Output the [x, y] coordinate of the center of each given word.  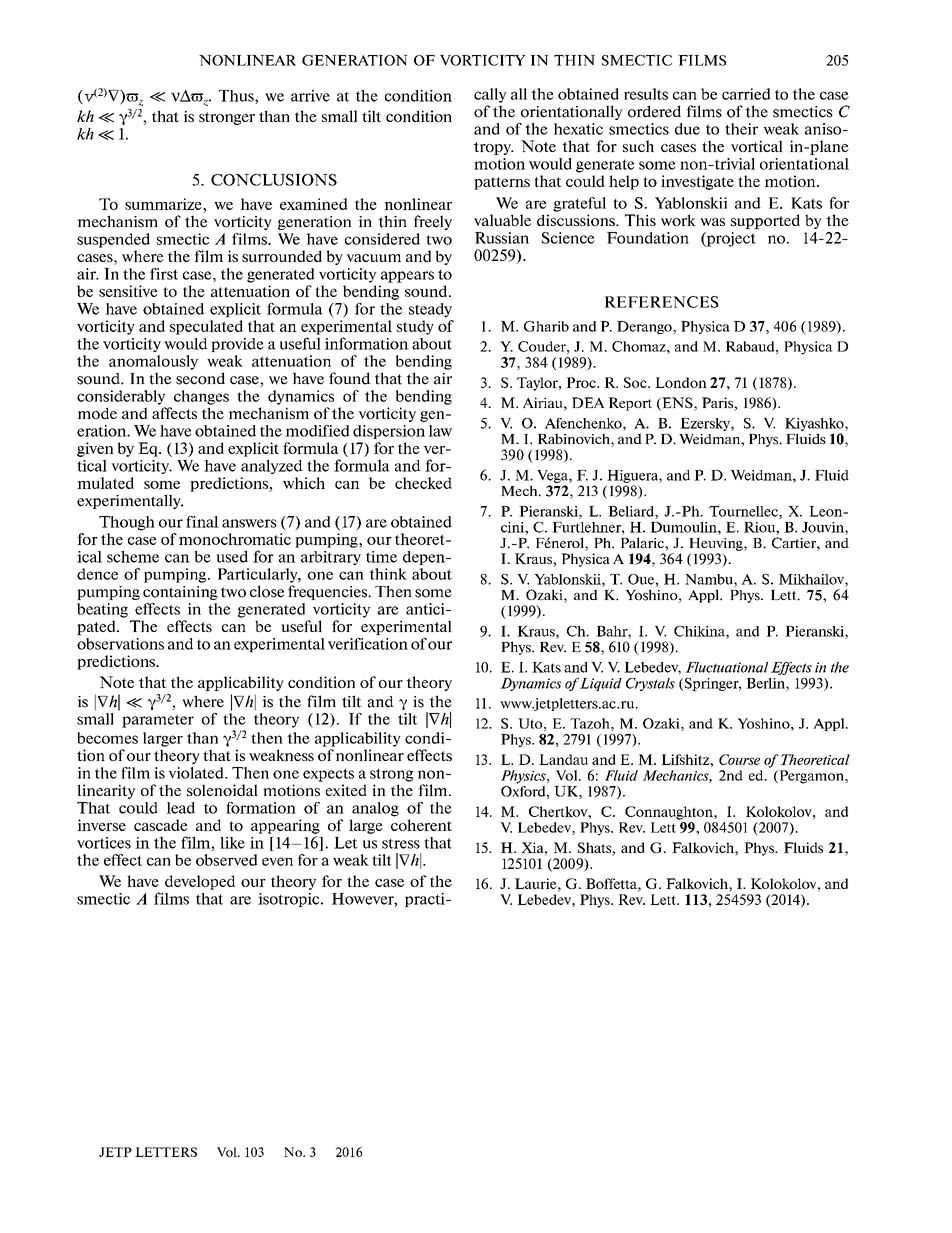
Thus [237, 97]
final [202, 522]
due [687, 129]
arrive [310, 96]
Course [739, 759]
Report [630, 404]
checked [423, 483]
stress [401, 844]
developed [200, 882]
